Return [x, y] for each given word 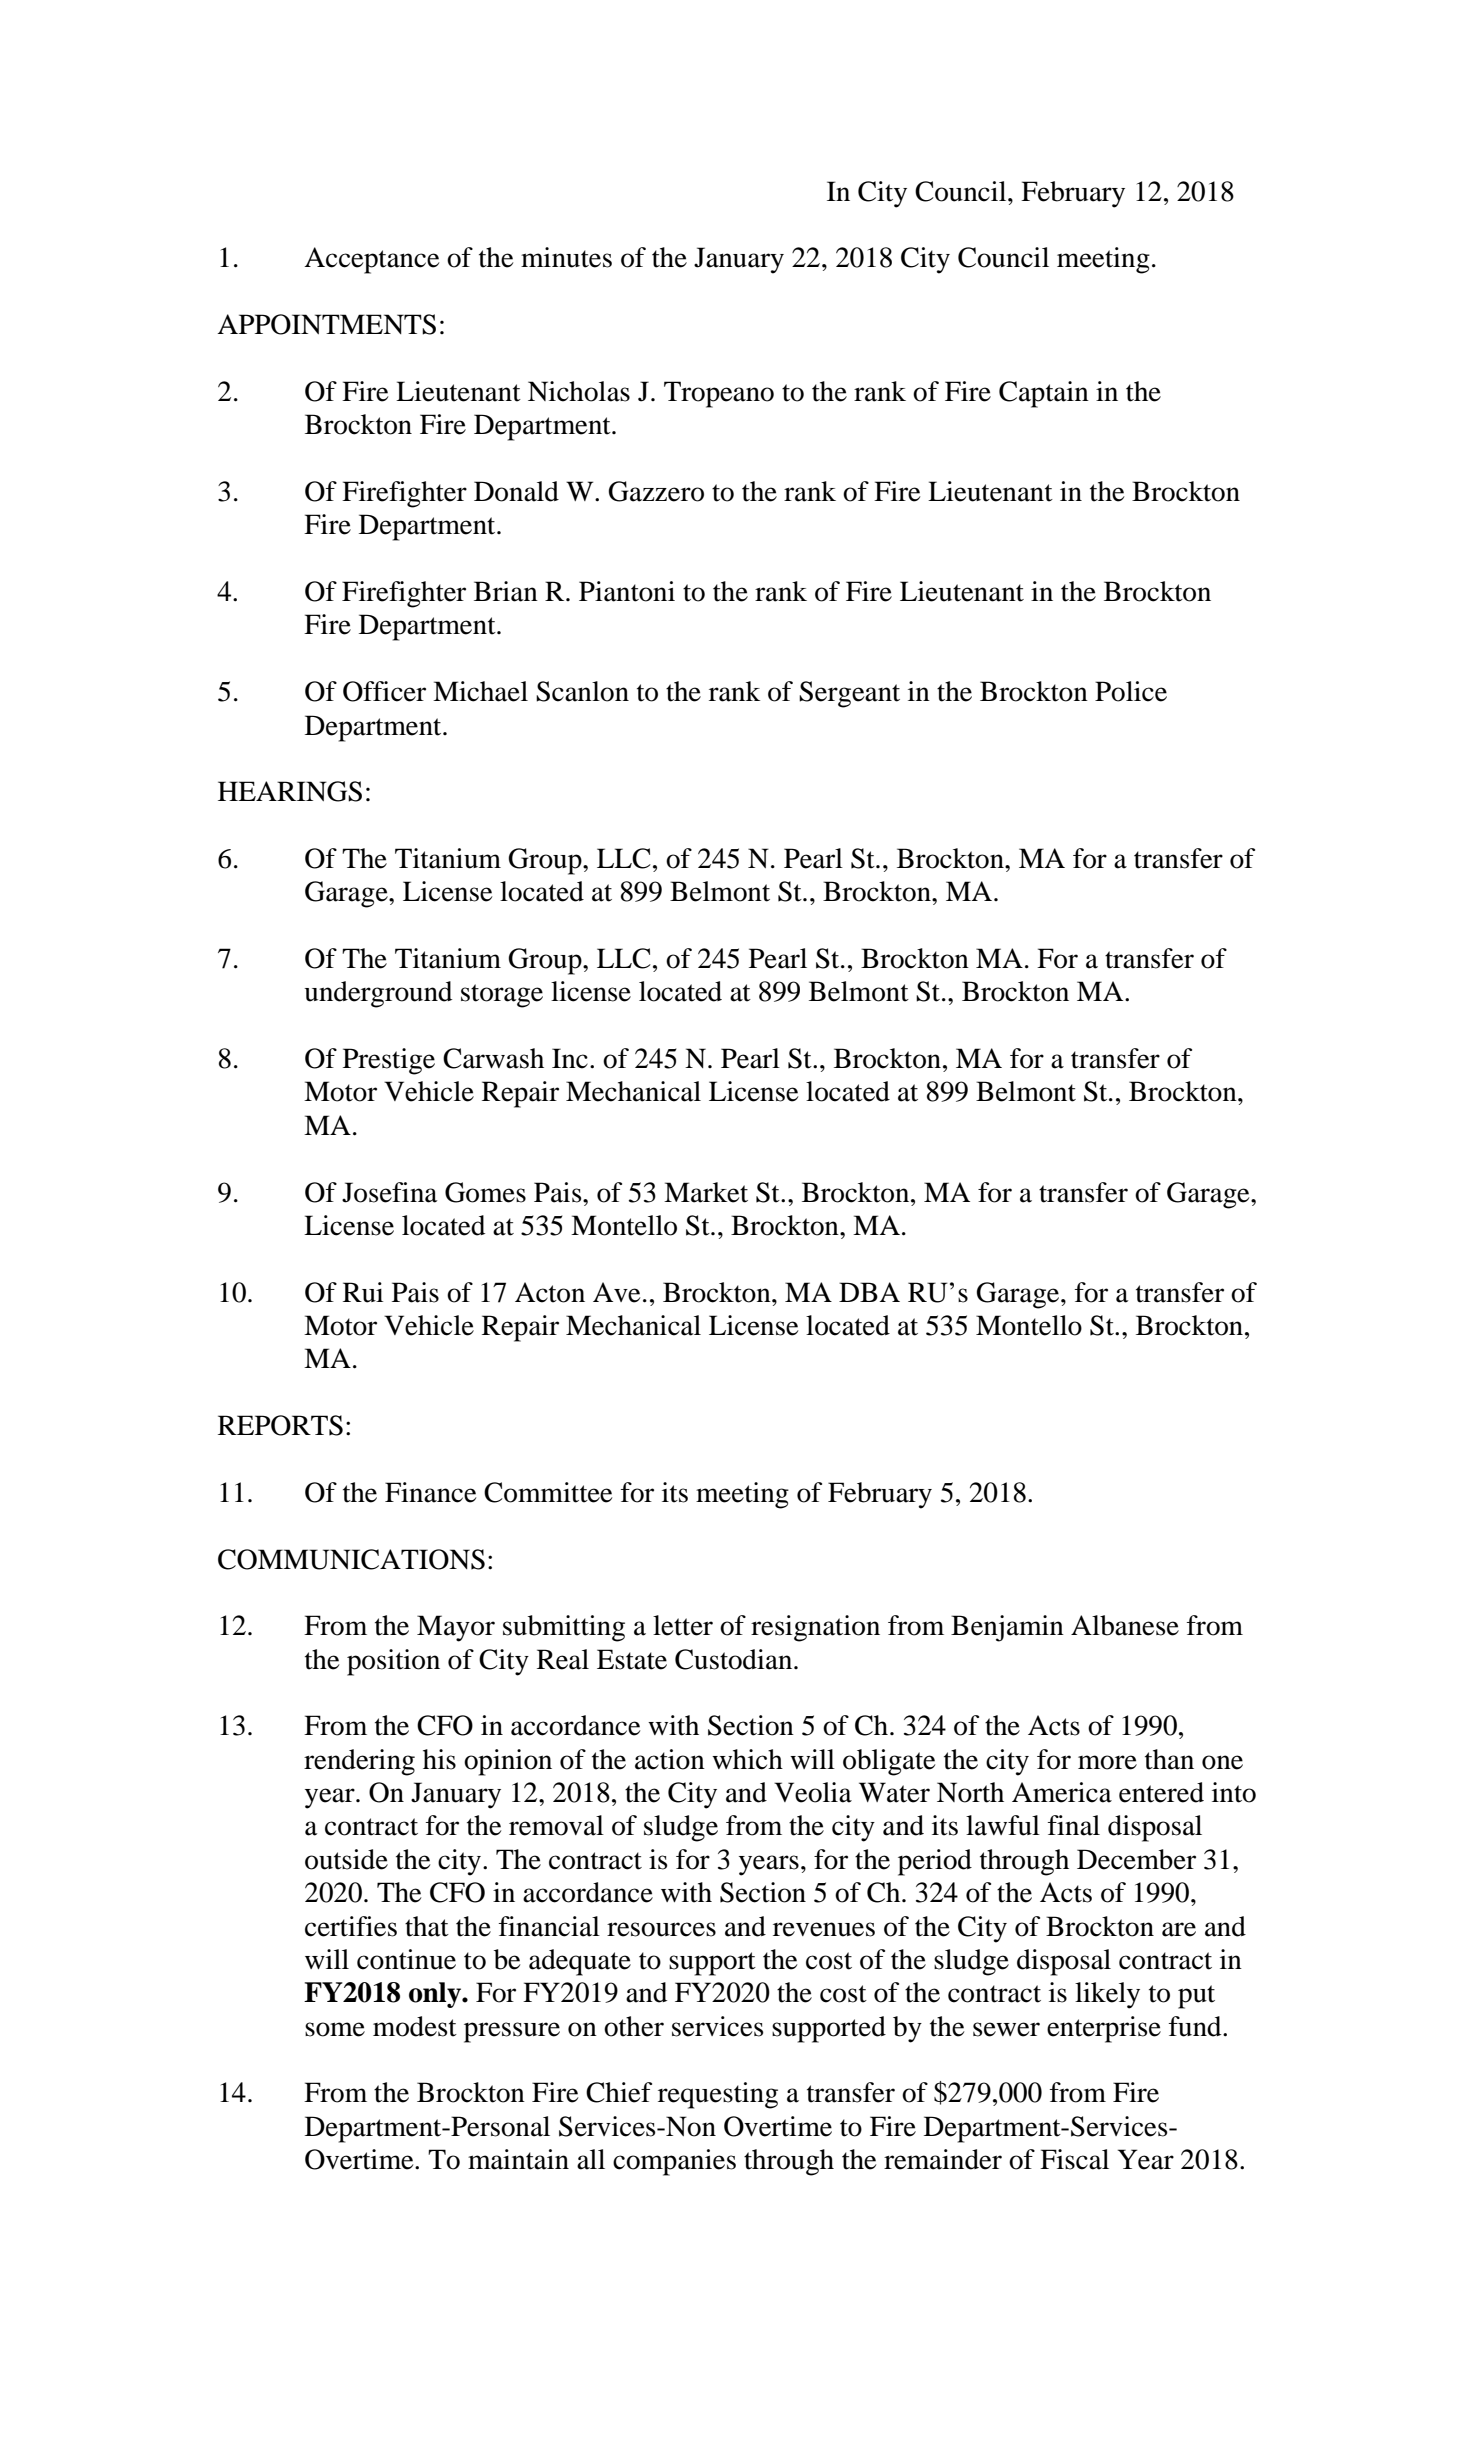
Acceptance [371, 260]
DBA [869, 1292]
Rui [363, 1292]
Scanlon [582, 691]
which [747, 1759]
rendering [359, 1762]
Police [1131, 691]
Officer [384, 691]
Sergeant [849, 694]
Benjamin [1007, 1628]
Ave [616, 1292]
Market [706, 1192]
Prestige [389, 1061]
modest [415, 2026]
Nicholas [579, 391]
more [1107, 1762]
